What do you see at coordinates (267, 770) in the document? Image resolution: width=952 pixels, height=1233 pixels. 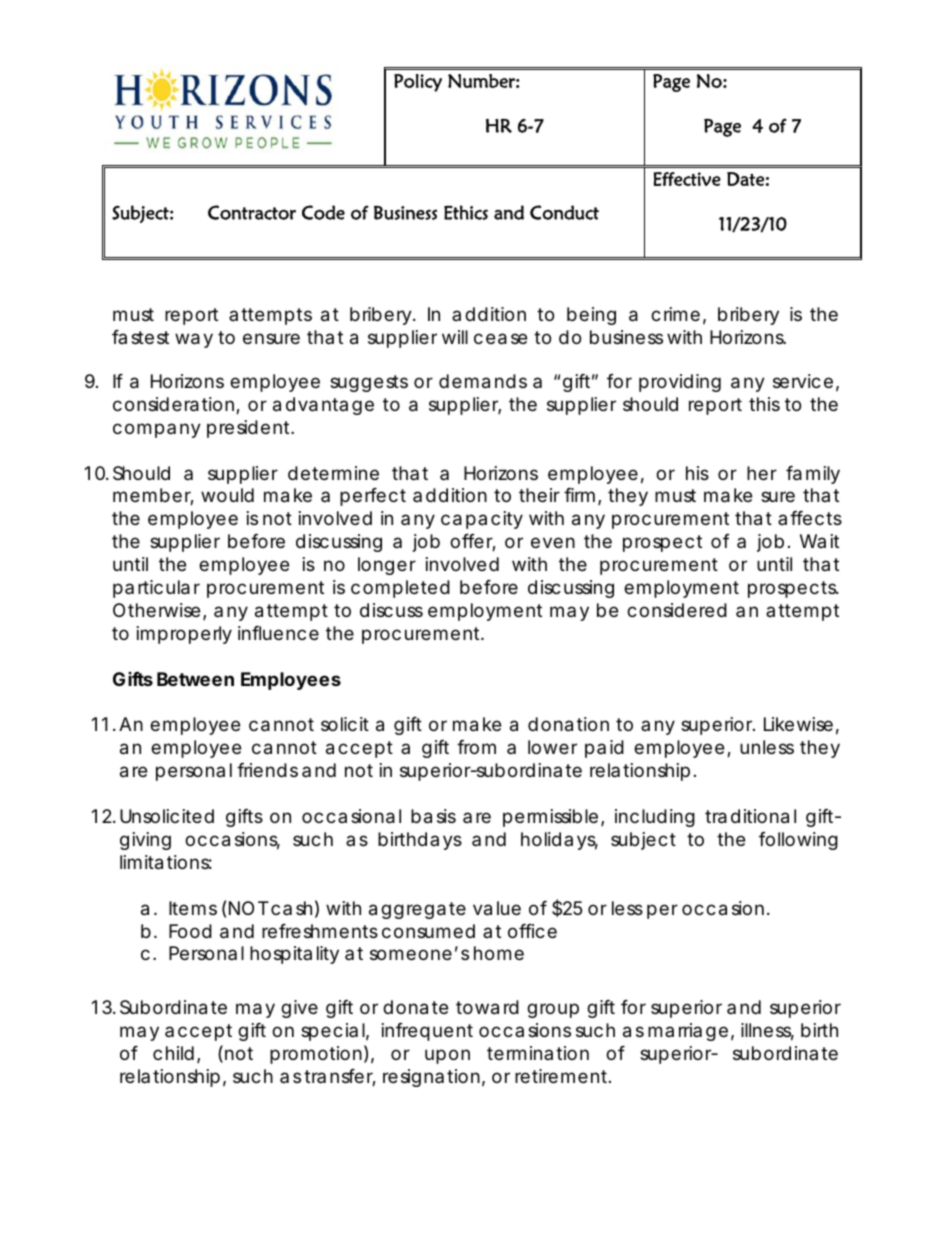 I see `friends` at bounding box center [267, 770].
